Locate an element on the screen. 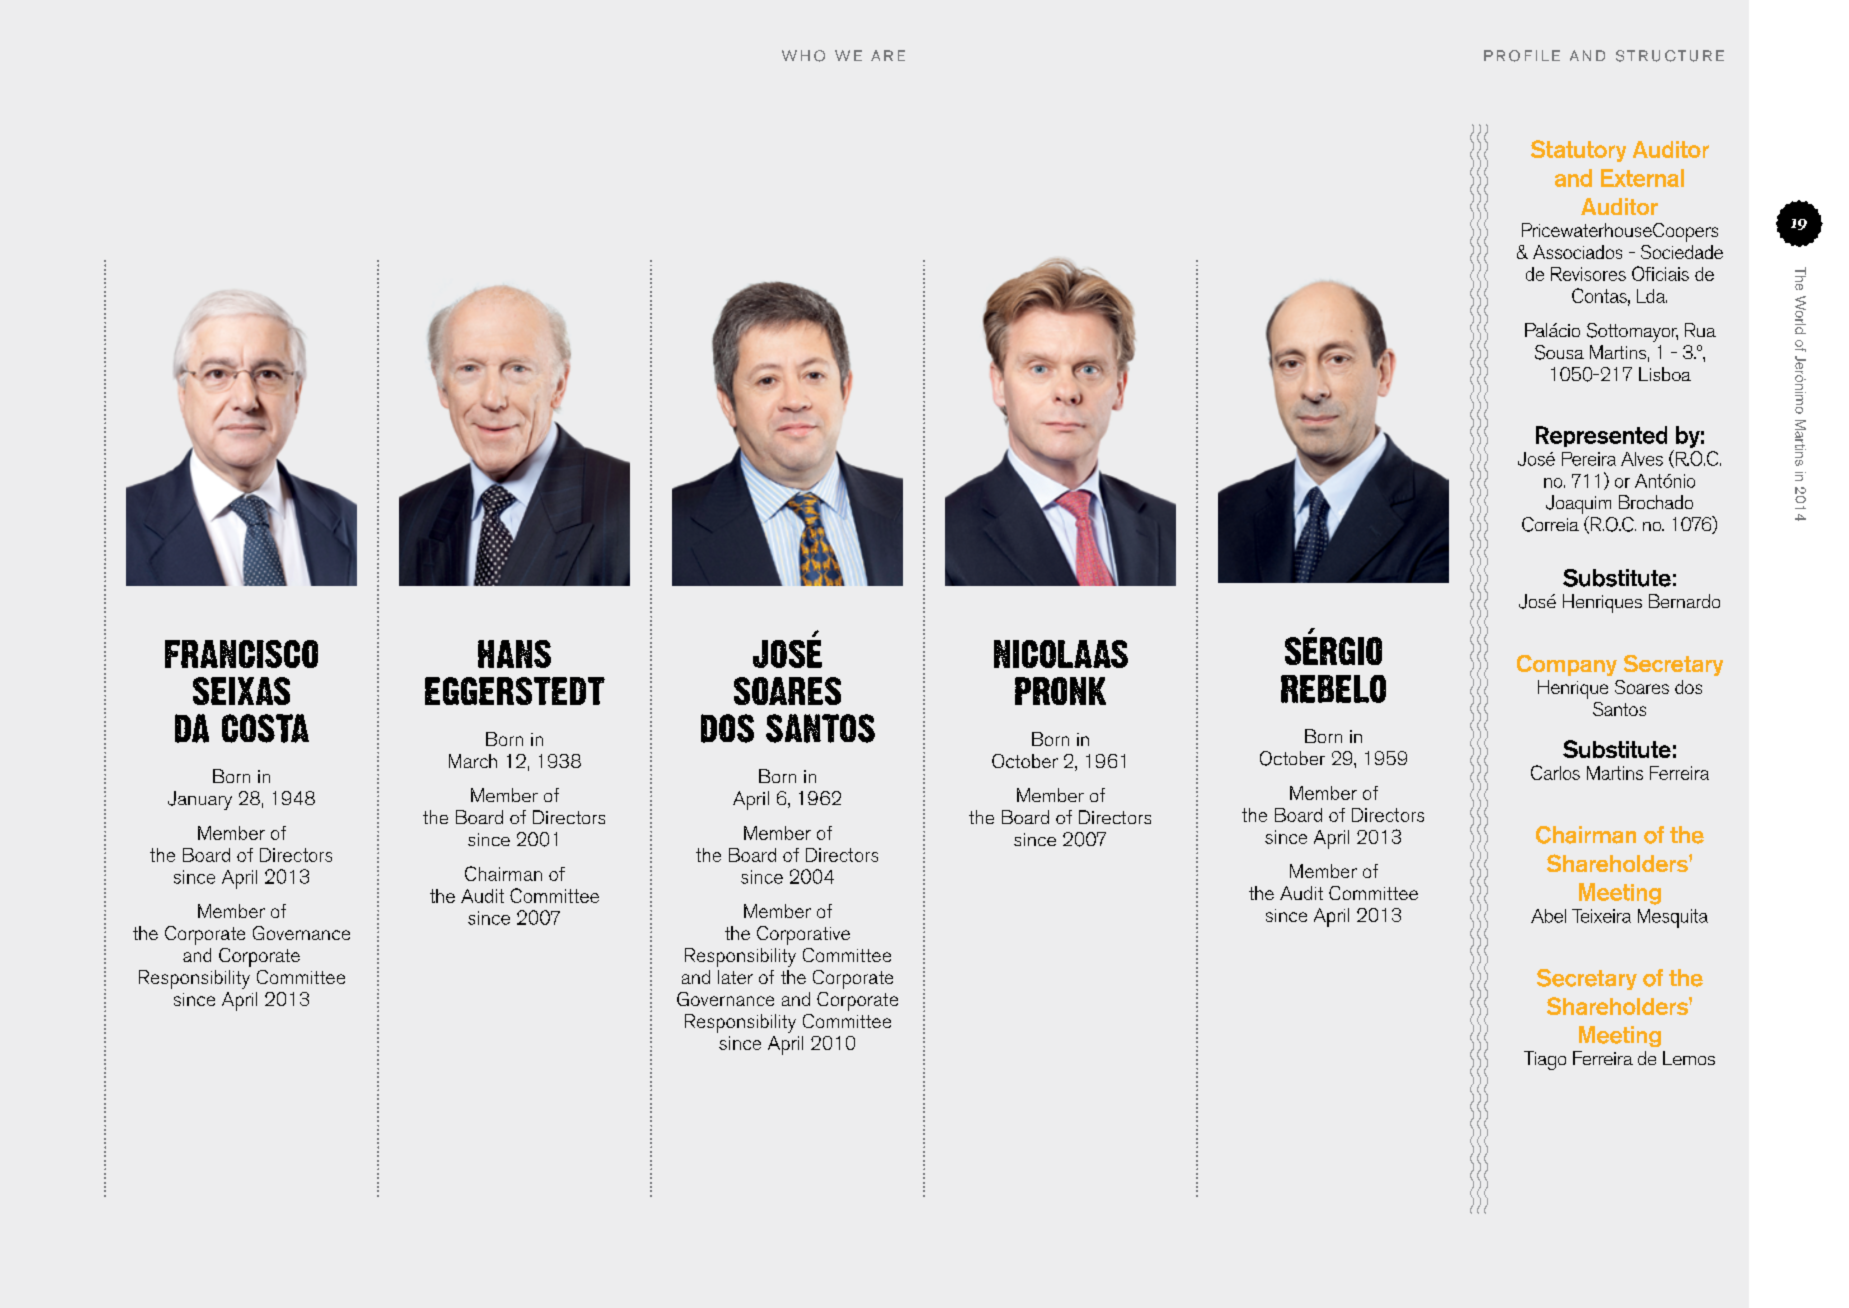 The height and width of the screenshot is (1308, 1849). Statutory is located at coordinates (1578, 151).
